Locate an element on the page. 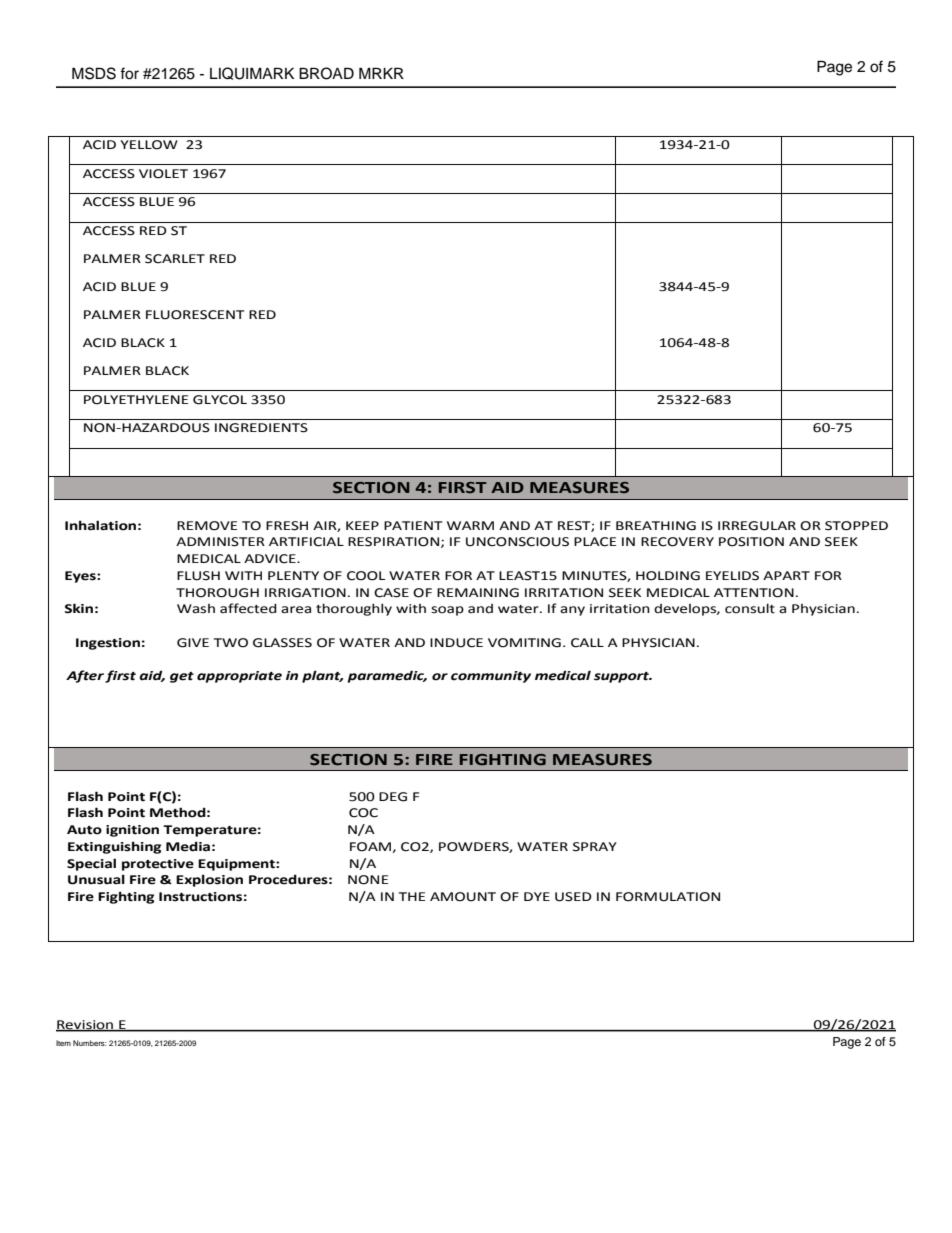  YELLOW is located at coordinates (149, 145).
